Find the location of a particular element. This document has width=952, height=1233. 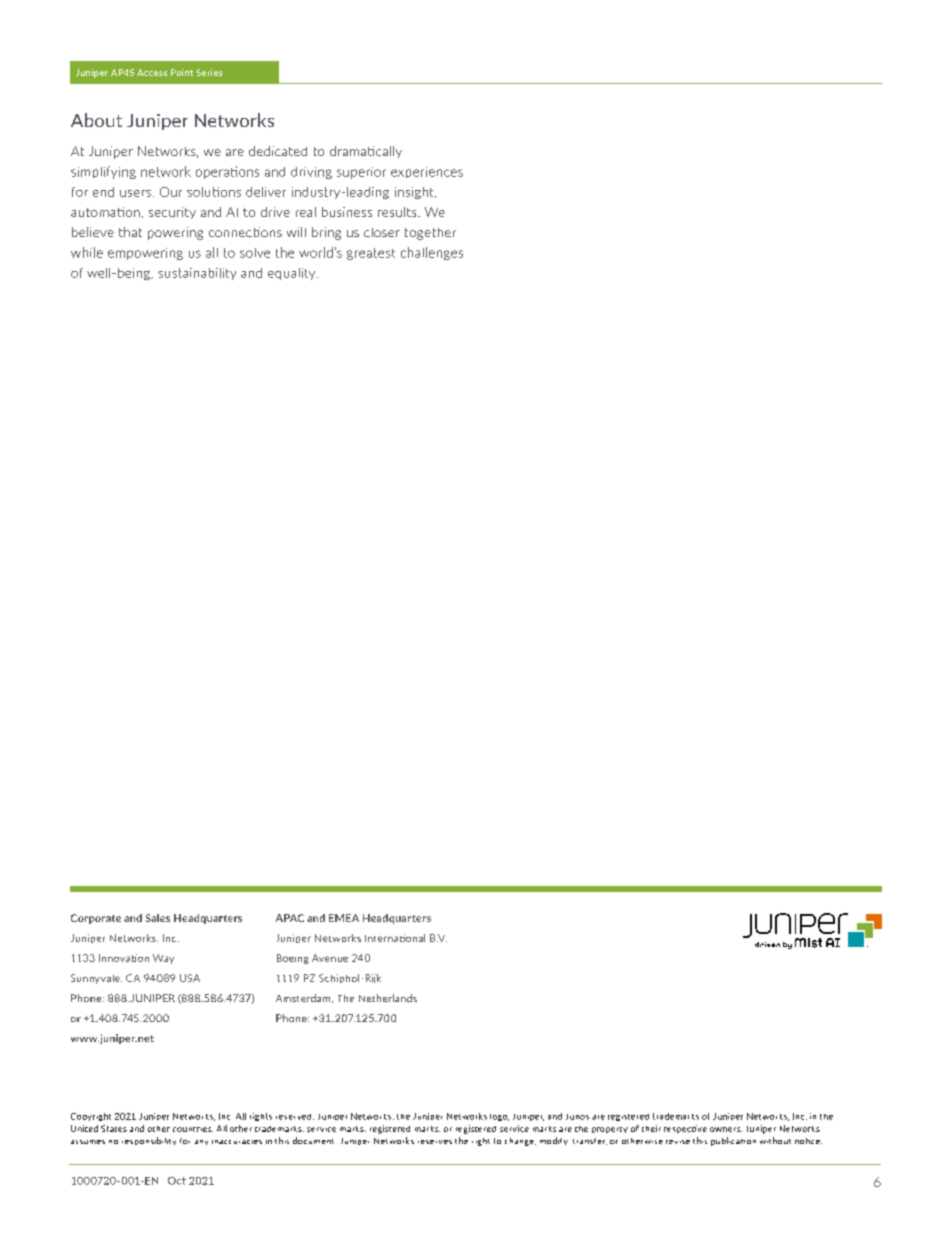

responsibility is located at coordinates (149, 1141).
